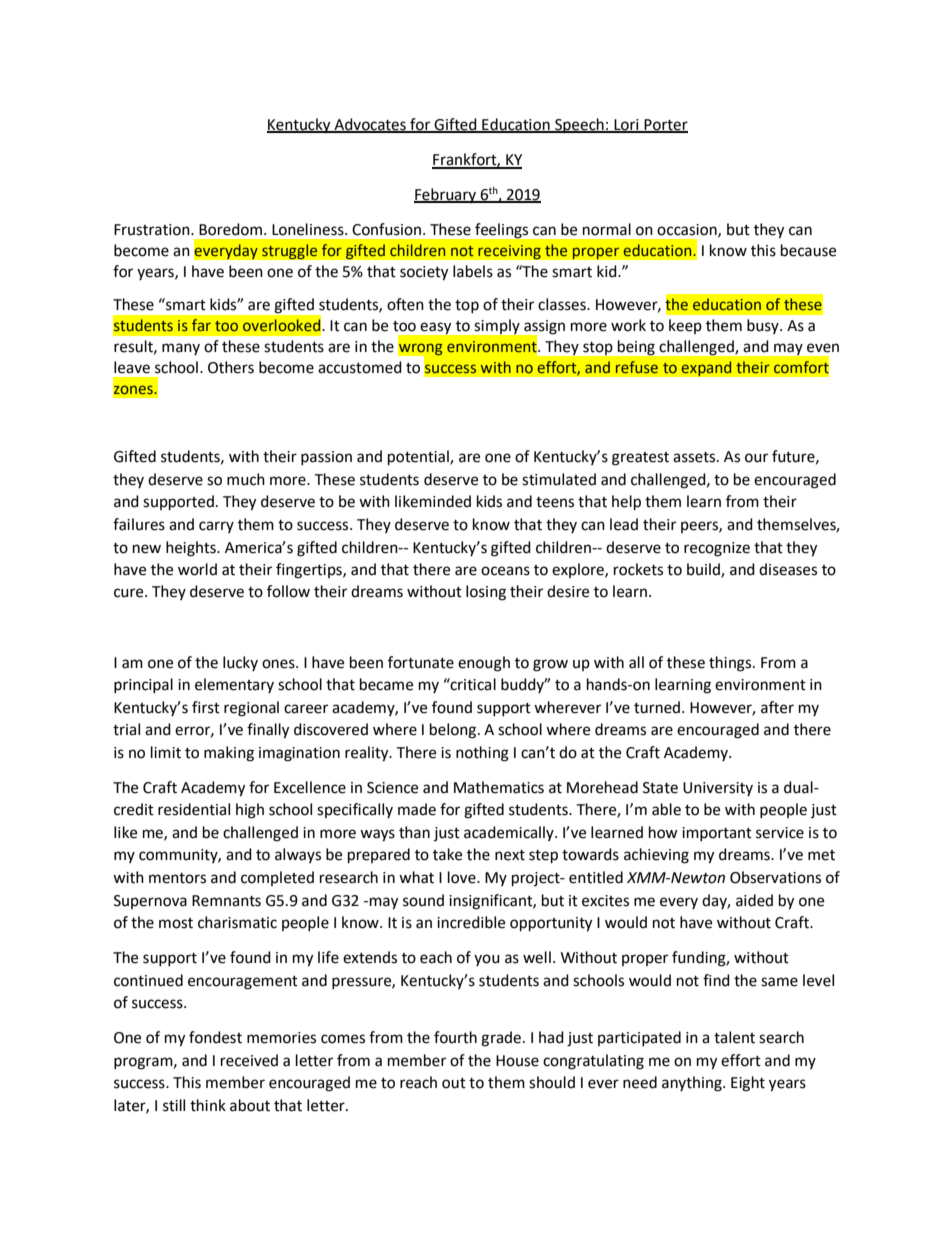 This image has height=1233, width=952. I want to click on Porter, so click(665, 126).
